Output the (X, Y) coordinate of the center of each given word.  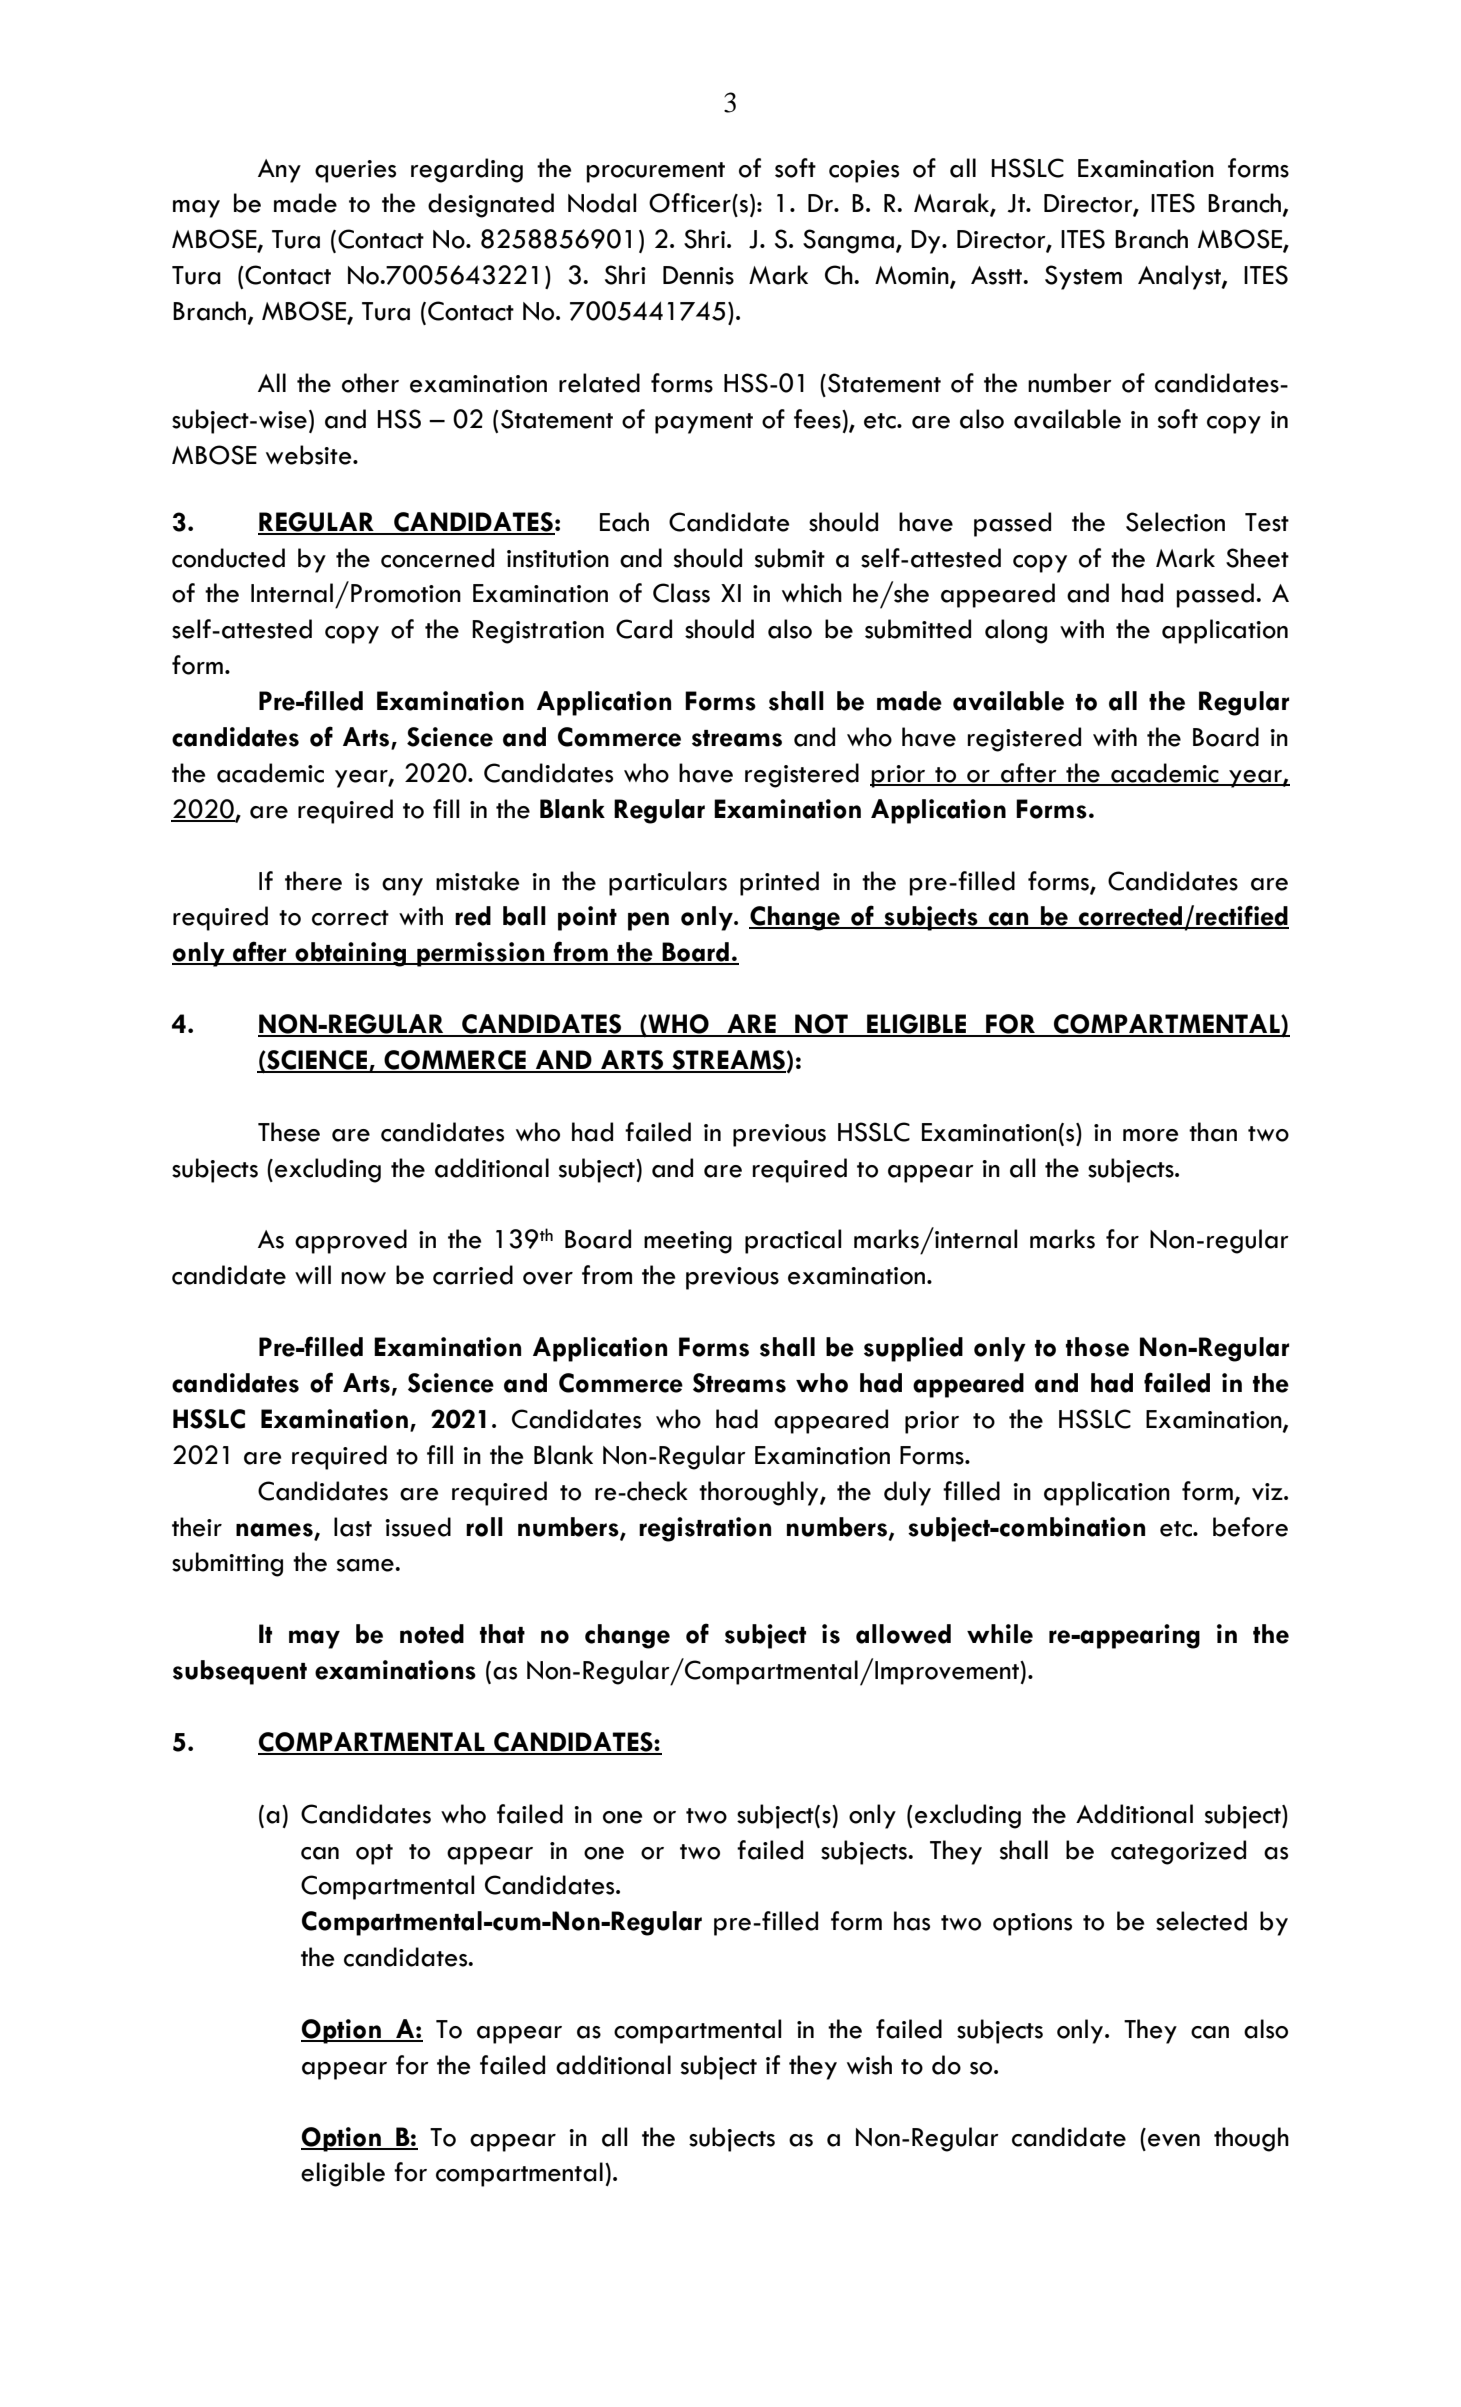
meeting (688, 1242)
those (1097, 1347)
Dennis (698, 275)
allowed (903, 1634)
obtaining (351, 954)
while (1000, 1634)
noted (432, 1634)
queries (355, 171)
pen (648, 921)
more (1151, 1135)
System (1083, 277)
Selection (1175, 522)
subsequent (240, 1672)
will (313, 1274)
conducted (228, 558)
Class (681, 593)
